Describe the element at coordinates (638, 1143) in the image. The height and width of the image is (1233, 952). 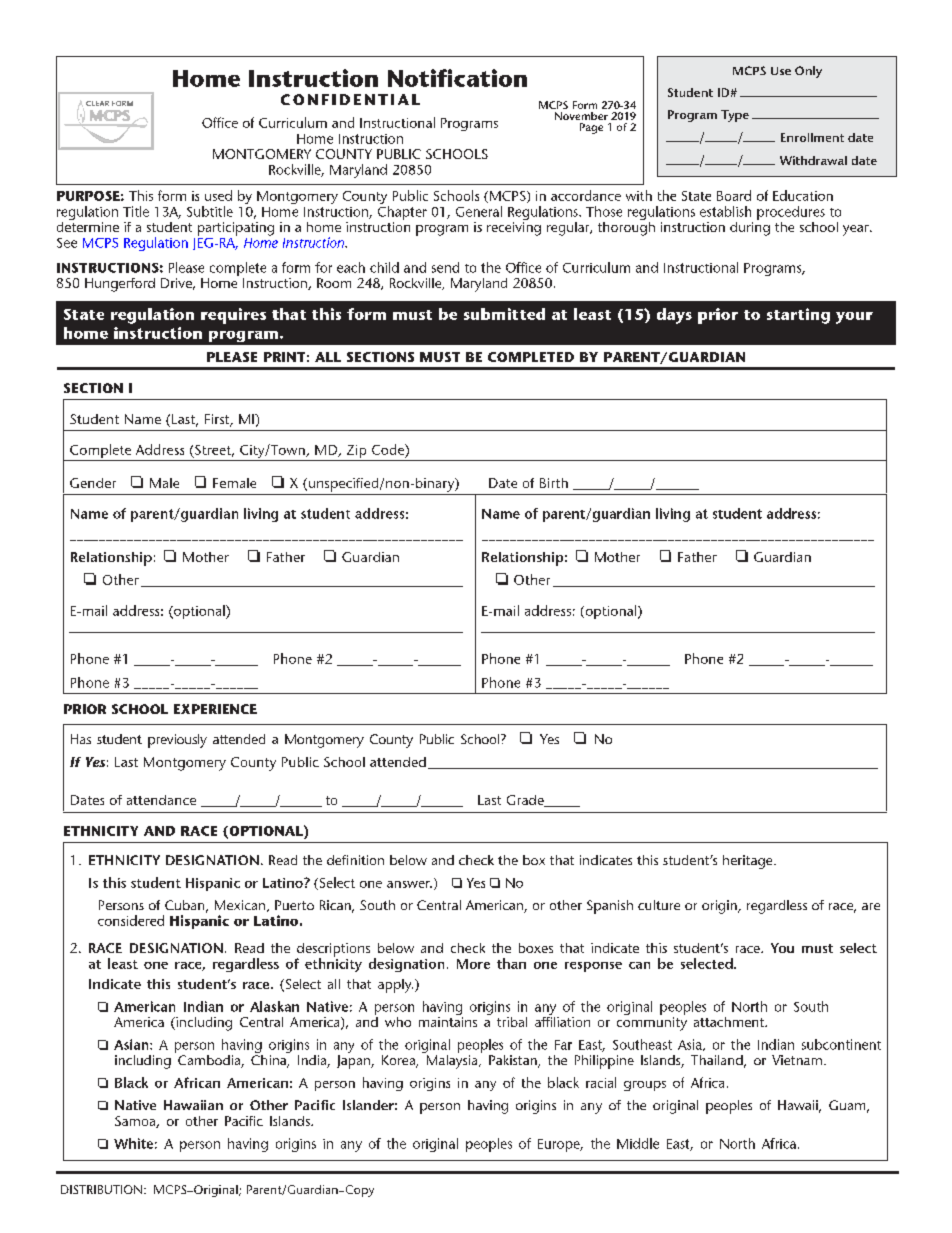
I see `Middle` at that location.
